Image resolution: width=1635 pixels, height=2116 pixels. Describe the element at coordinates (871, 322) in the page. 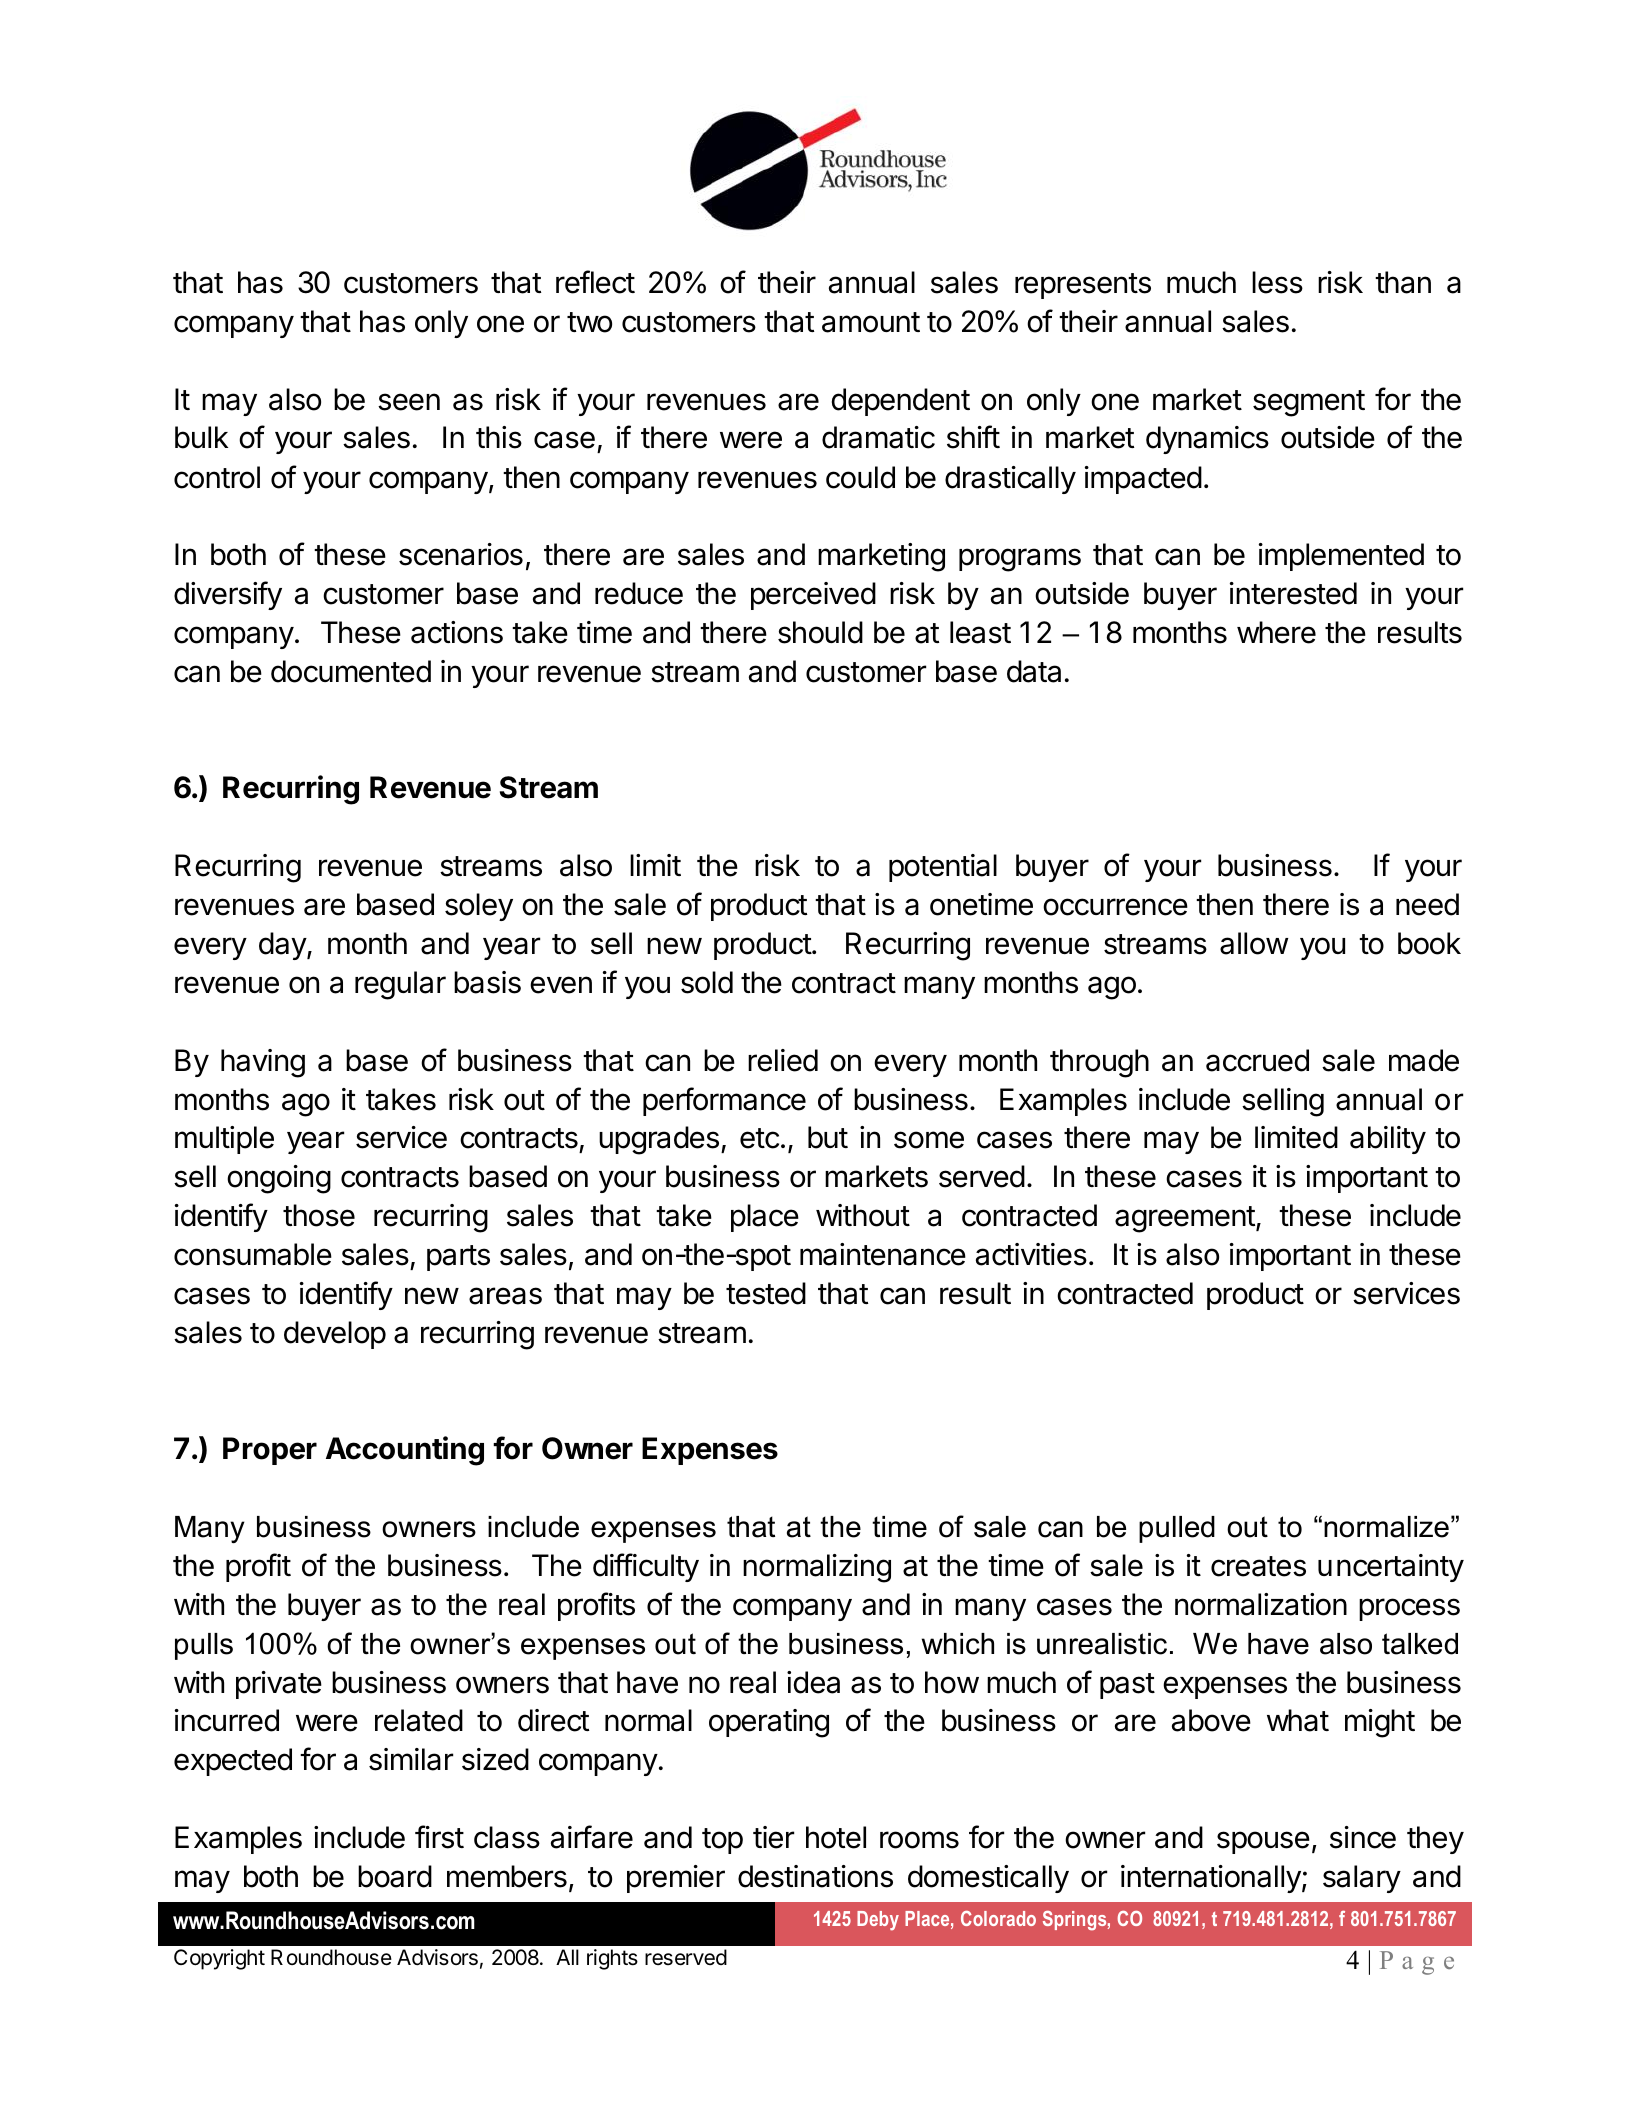

I see `amount` at that location.
